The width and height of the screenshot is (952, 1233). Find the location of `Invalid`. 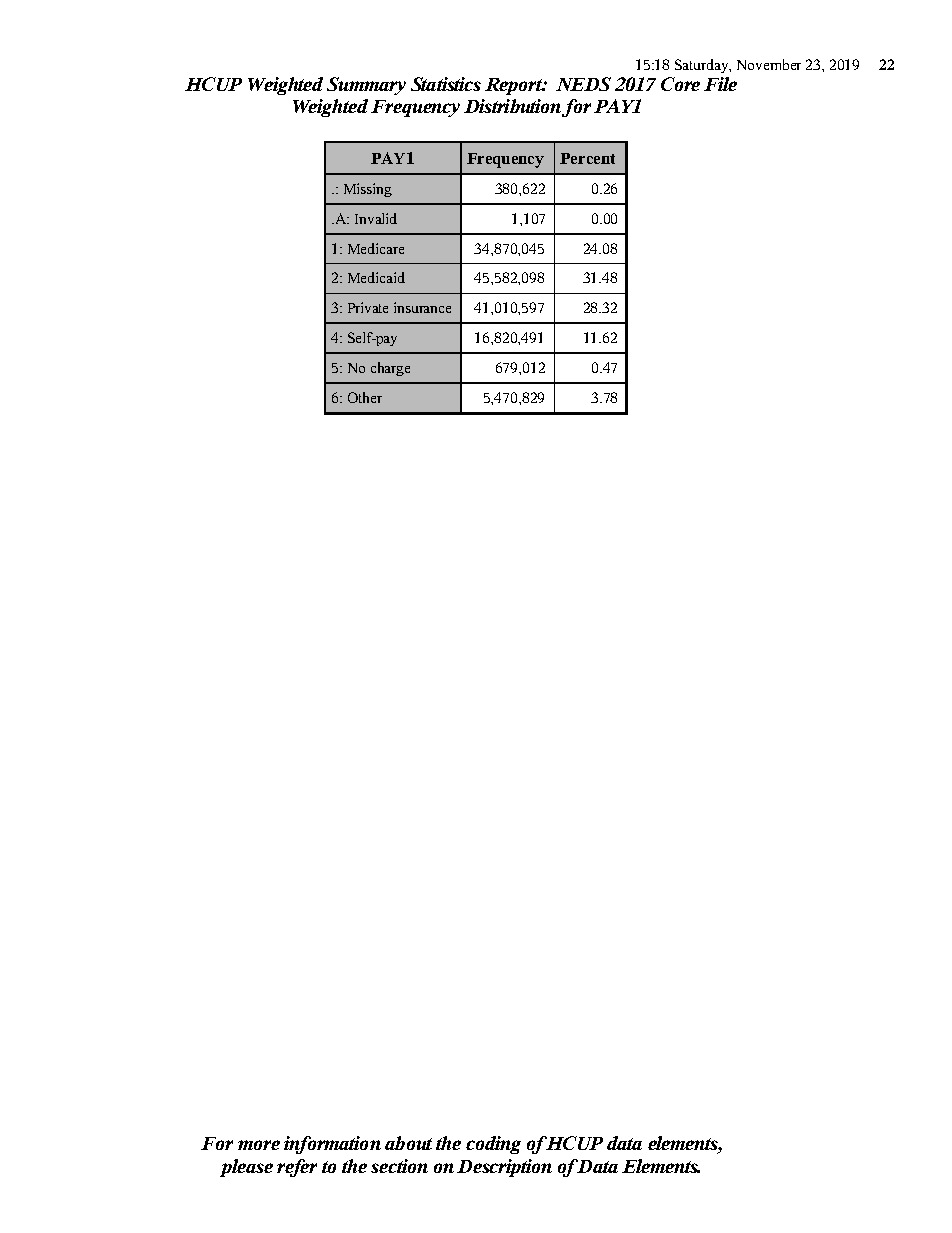

Invalid is located at coordinates (376, 218).
